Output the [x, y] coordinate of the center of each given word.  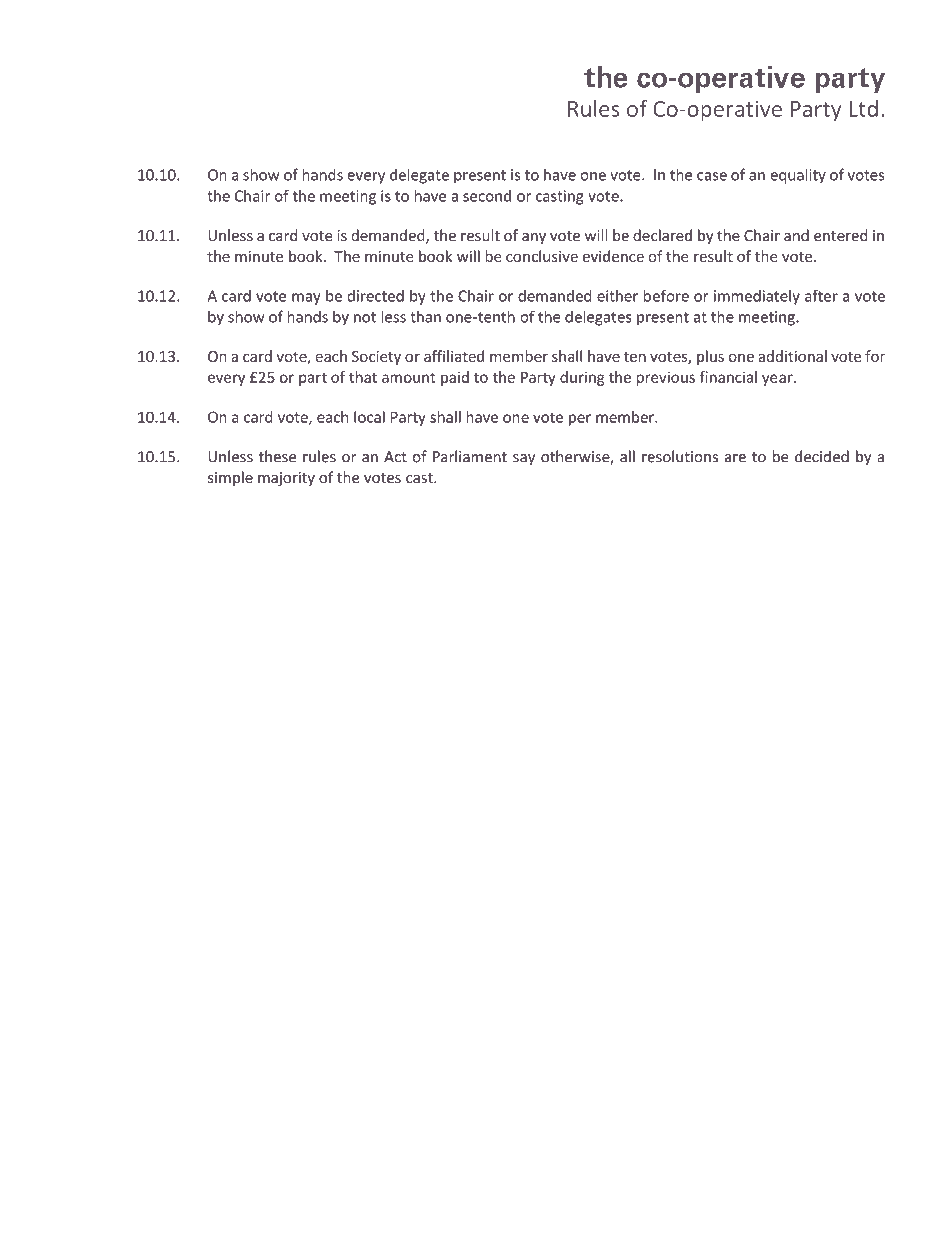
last [614, 1180]
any [534, 238]
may [306, 299]
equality [798, 176]
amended [667, 1180]
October [739, 1180]
